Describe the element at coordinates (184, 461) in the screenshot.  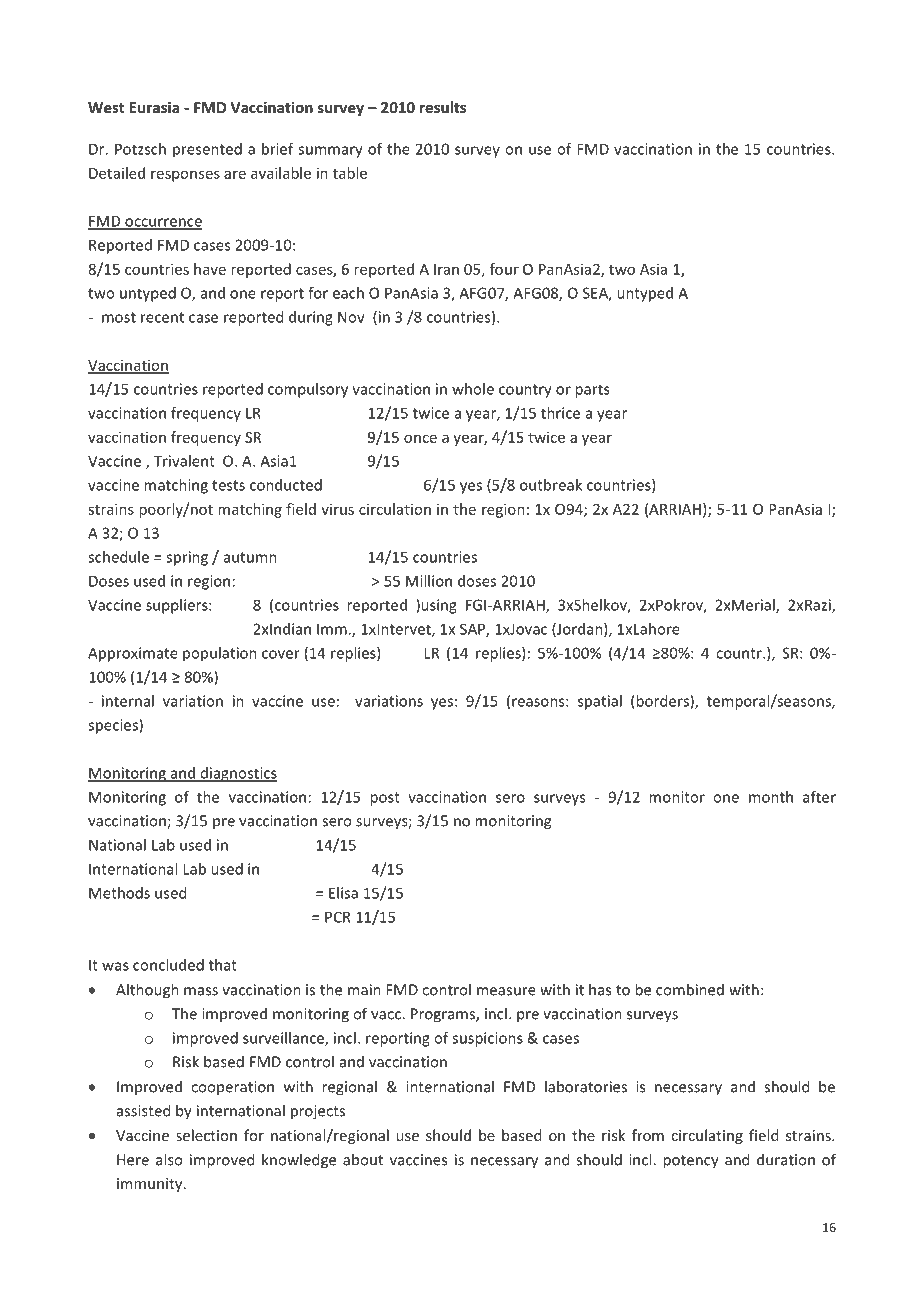
I see `Trivalent` at that location.
